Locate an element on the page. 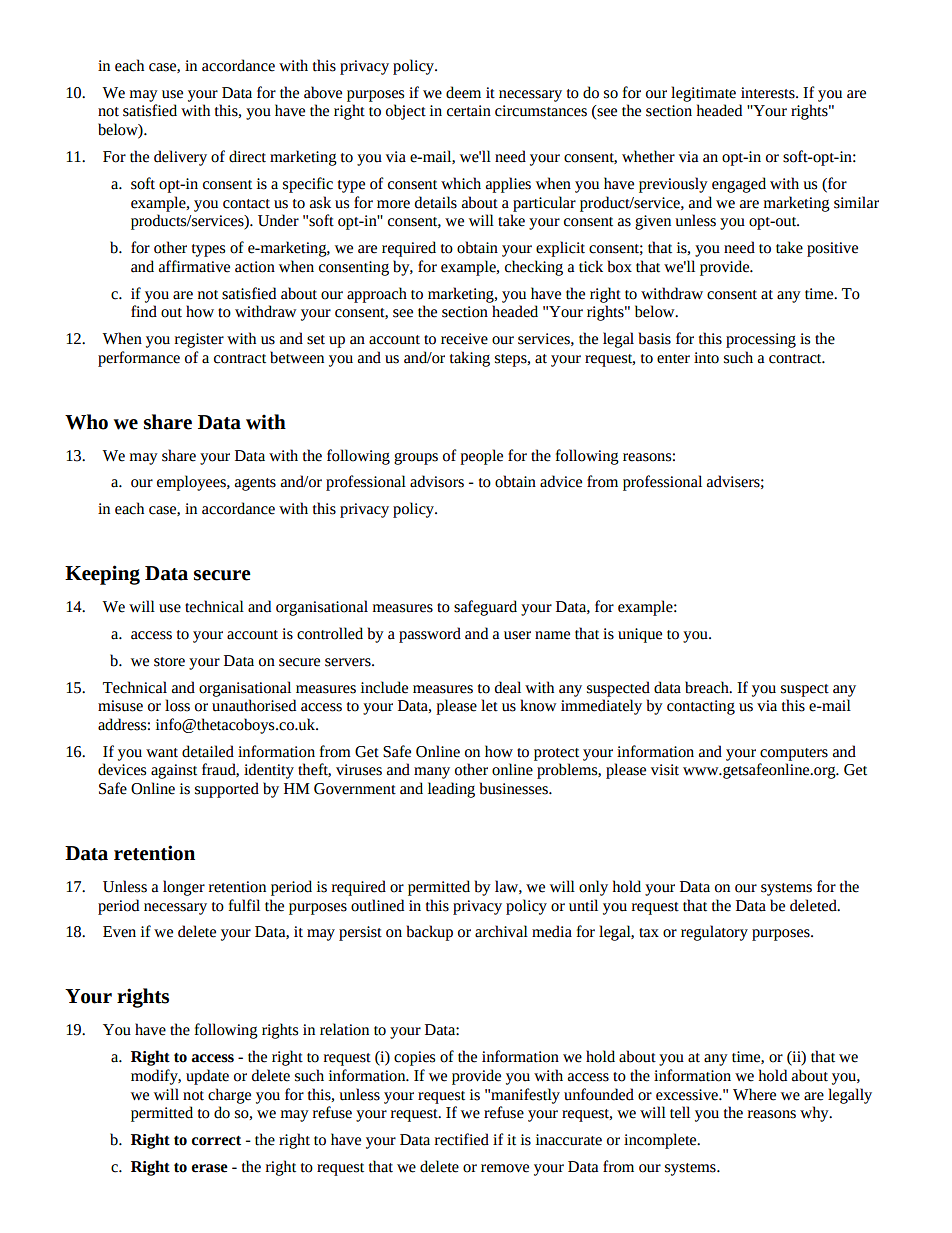 This document has height=1233, width=952. correct is located at coordinates (216, 1141).
